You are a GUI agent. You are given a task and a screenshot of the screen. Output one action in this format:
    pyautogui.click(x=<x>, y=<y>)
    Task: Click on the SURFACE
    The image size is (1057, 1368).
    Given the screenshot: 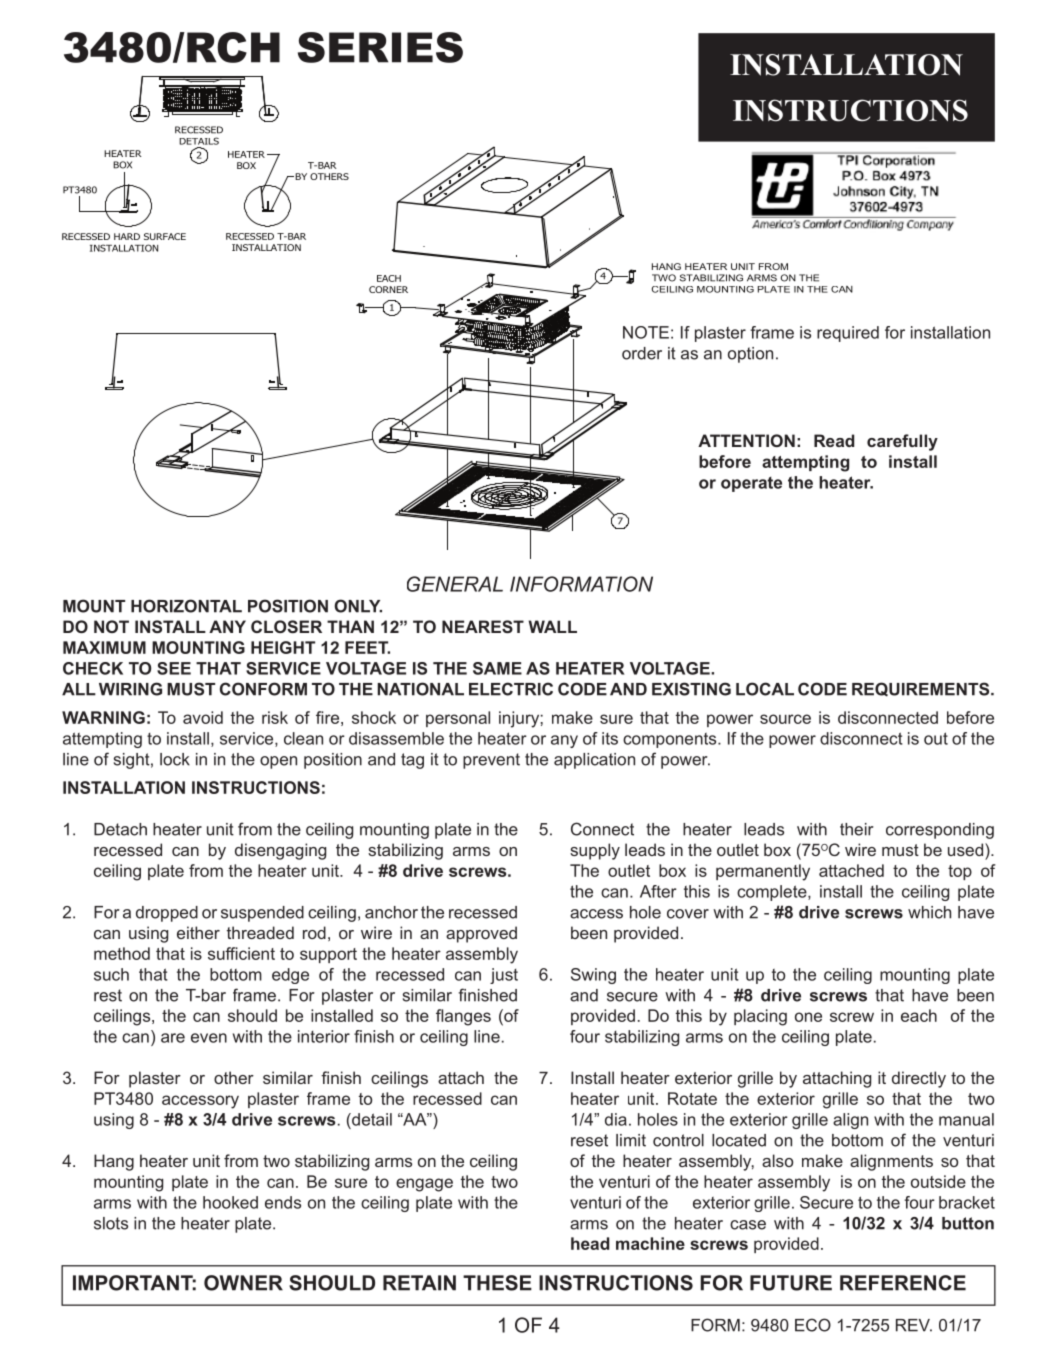 What is the action you would take?
    pyautogui.click(x=165, y=236)
